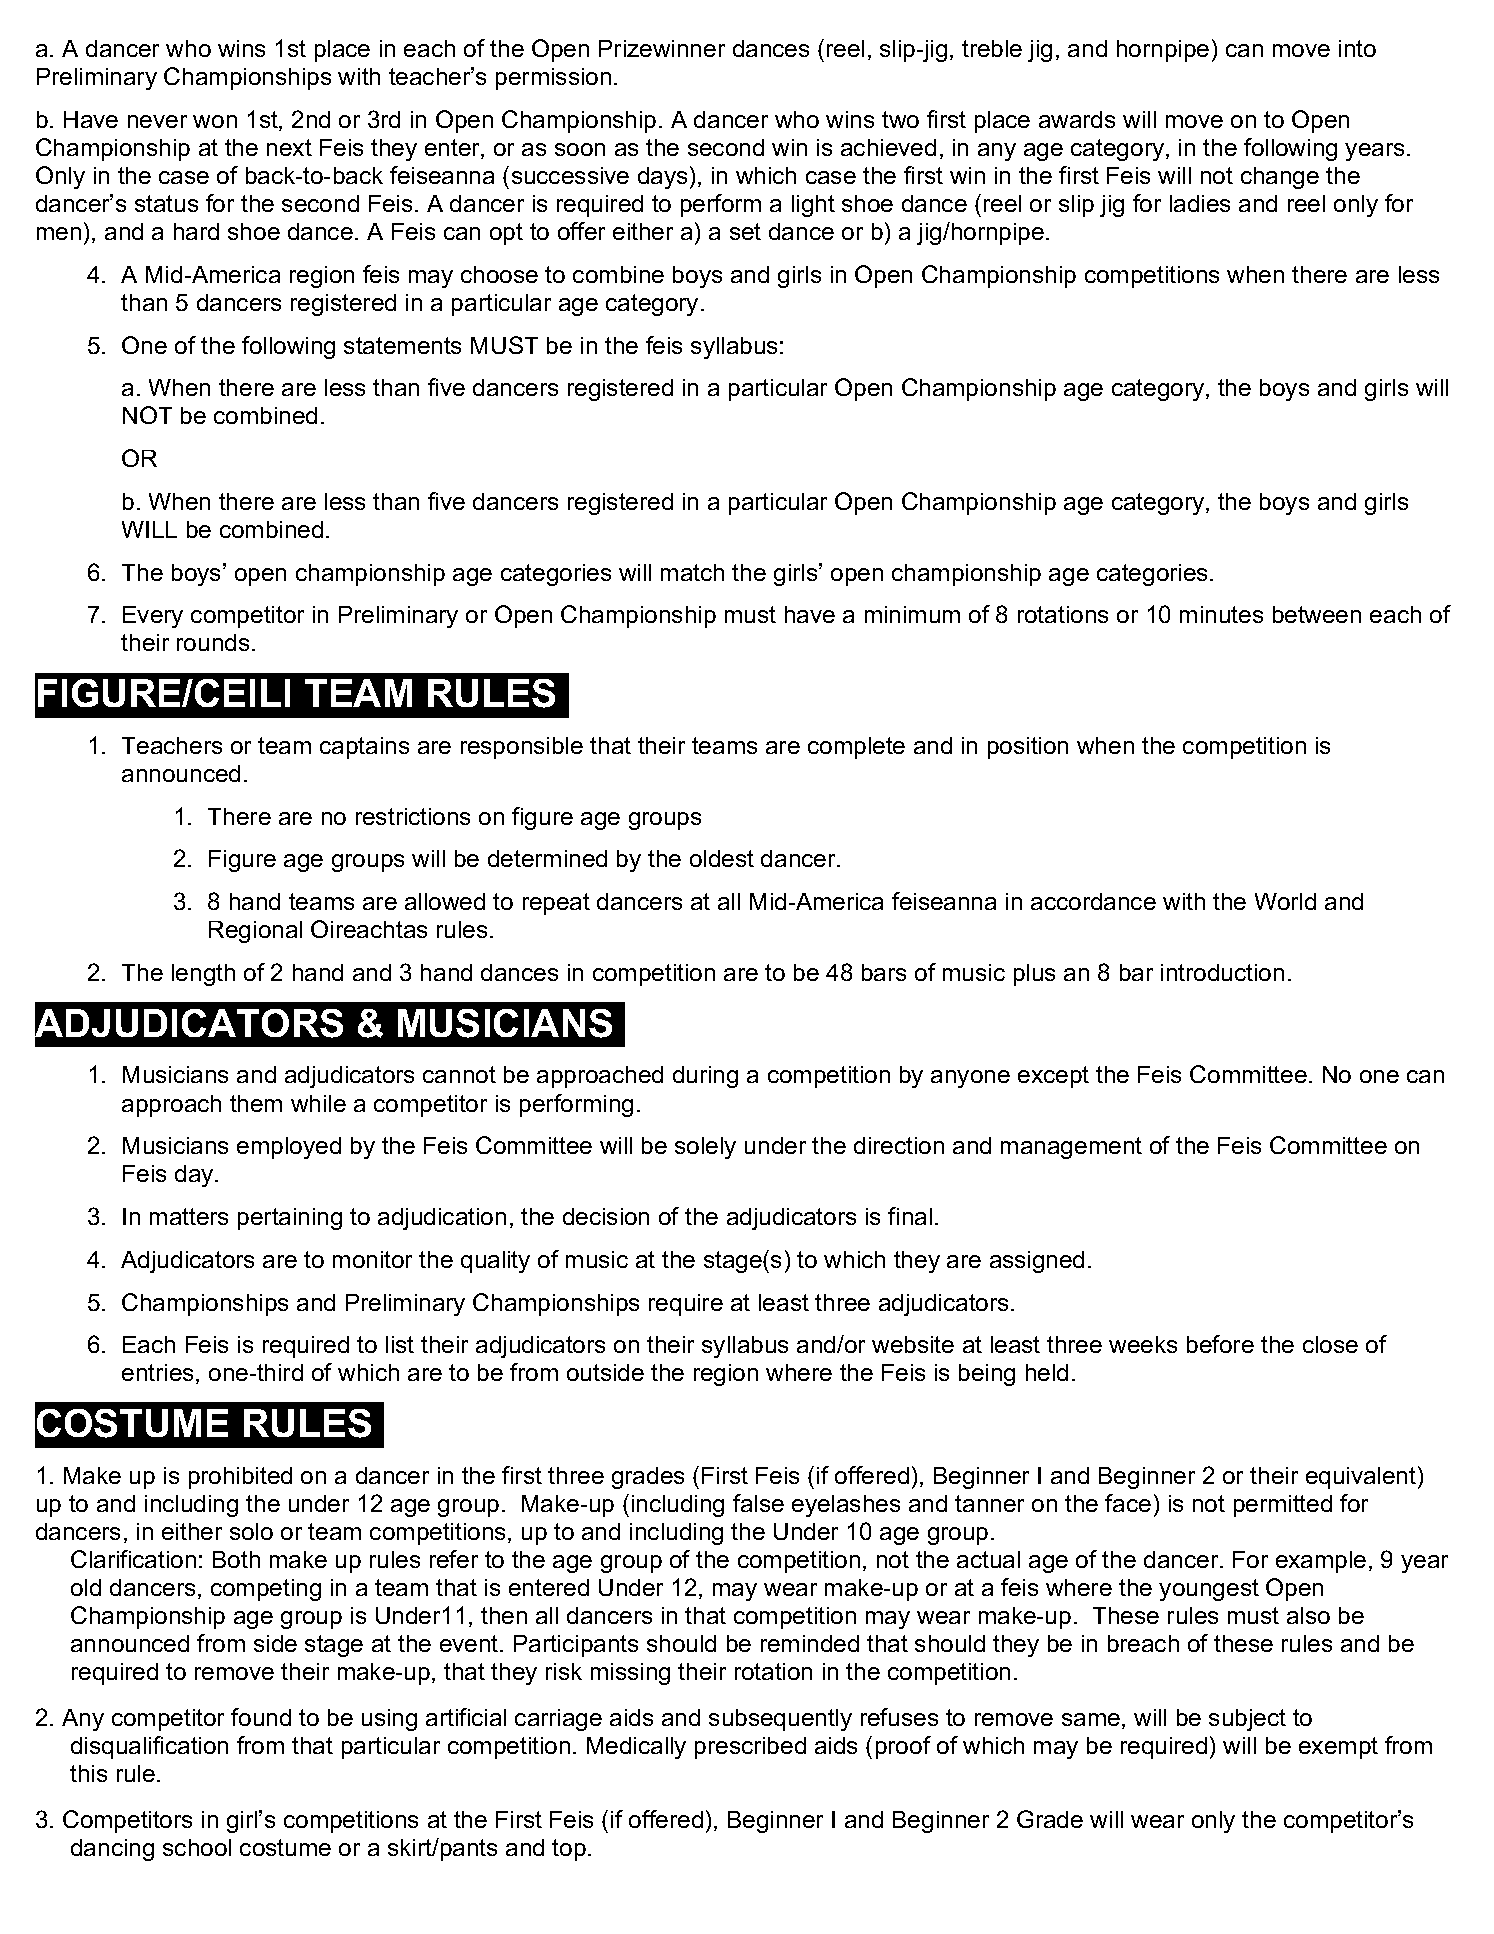 Image resolution: width=1494 pixels, height=1934 pixels. What do you see at coordinates (215, 121) in the screenshot?
I see `won` at bounding box center [215, 121].
